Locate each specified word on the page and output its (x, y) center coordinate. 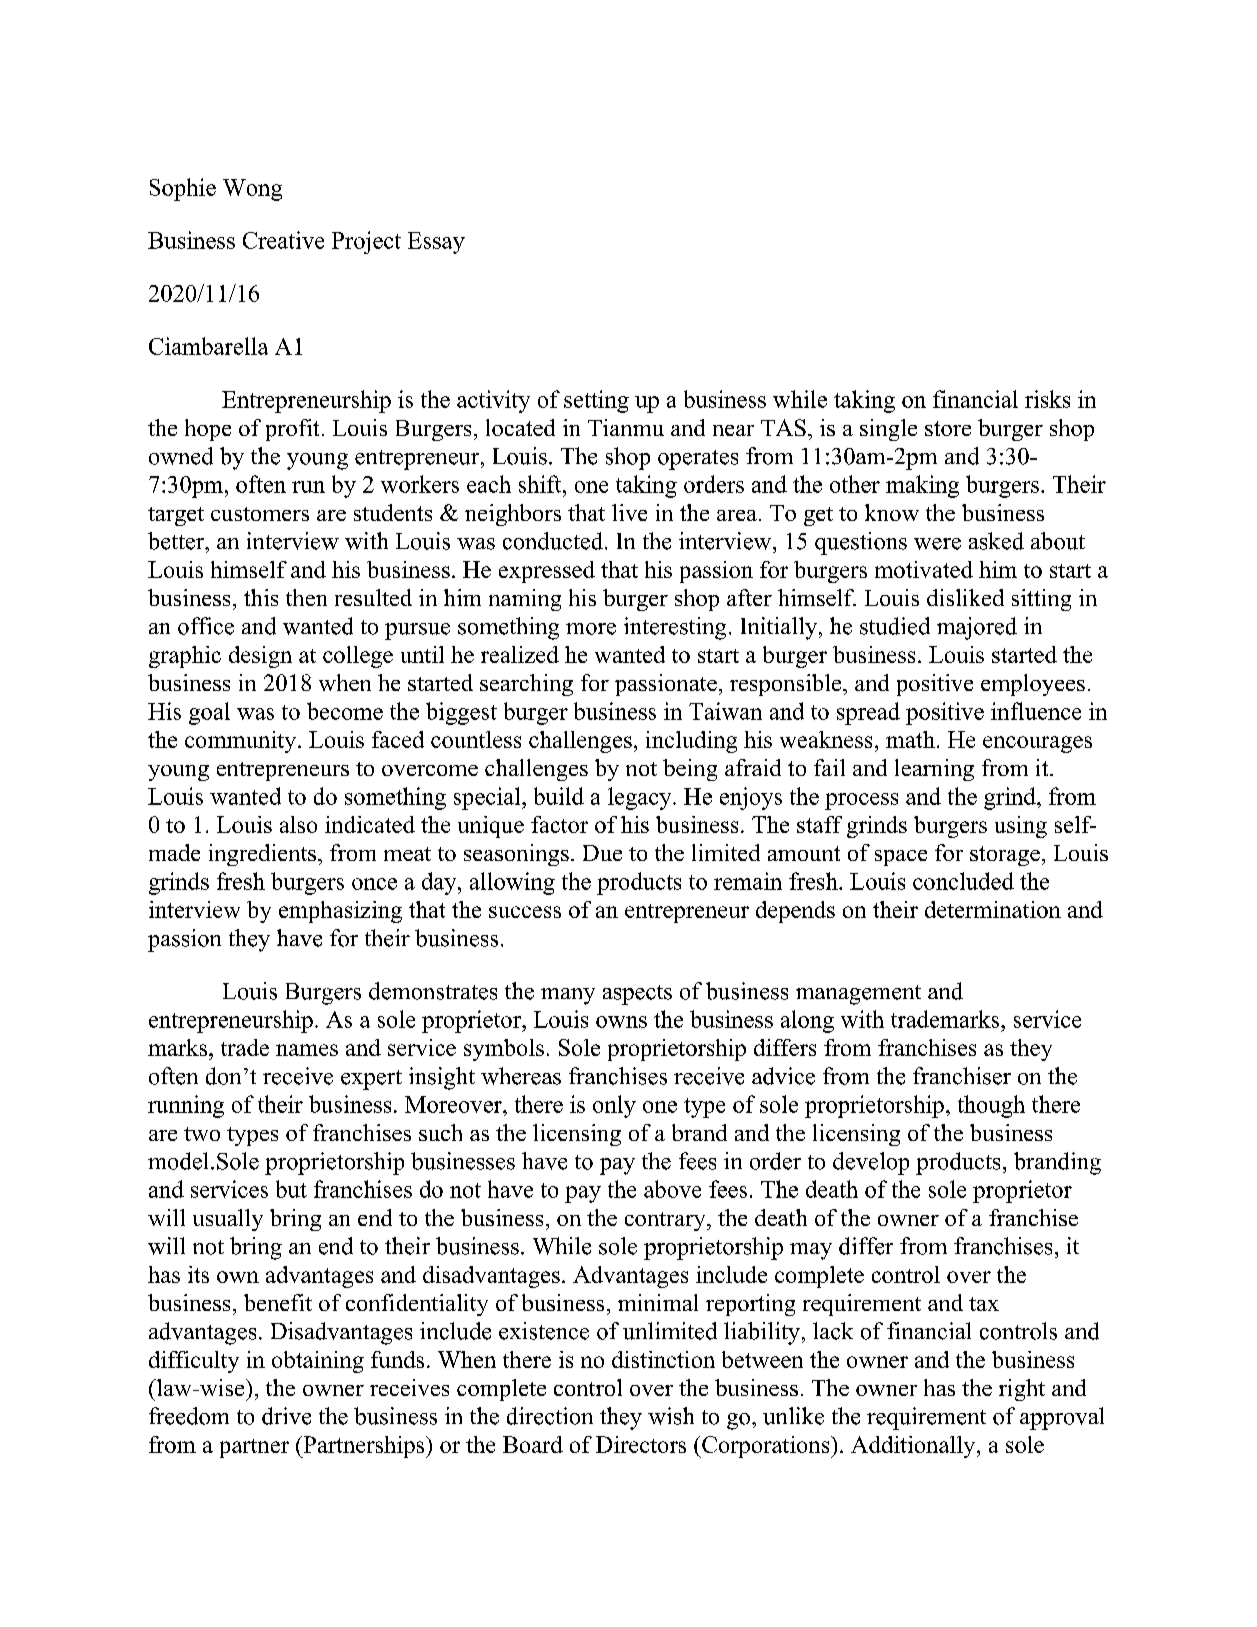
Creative (283, 240)
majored (977, 628)
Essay (436, 243)
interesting (675, 628)
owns (621, 1022)
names (307, 1050)
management (858, 995)
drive (286, 1416)
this (261, 597)
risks (1047, 399)
